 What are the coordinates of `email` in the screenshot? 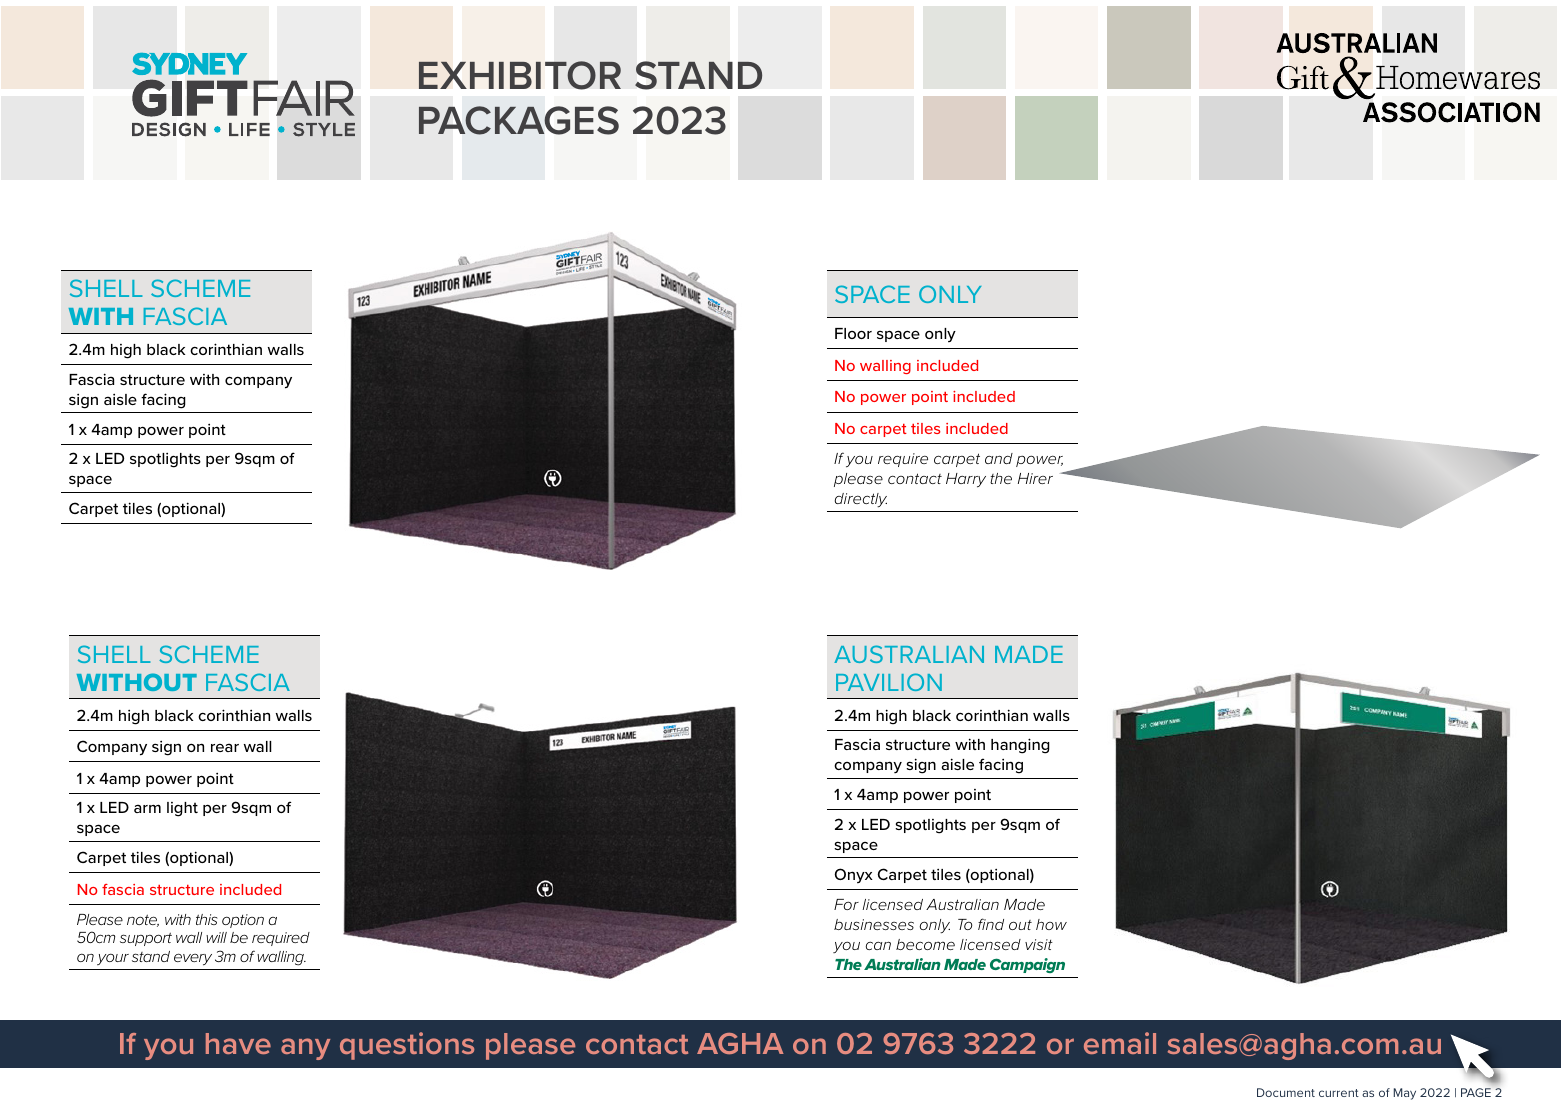 It's located at (1120, 1043).
